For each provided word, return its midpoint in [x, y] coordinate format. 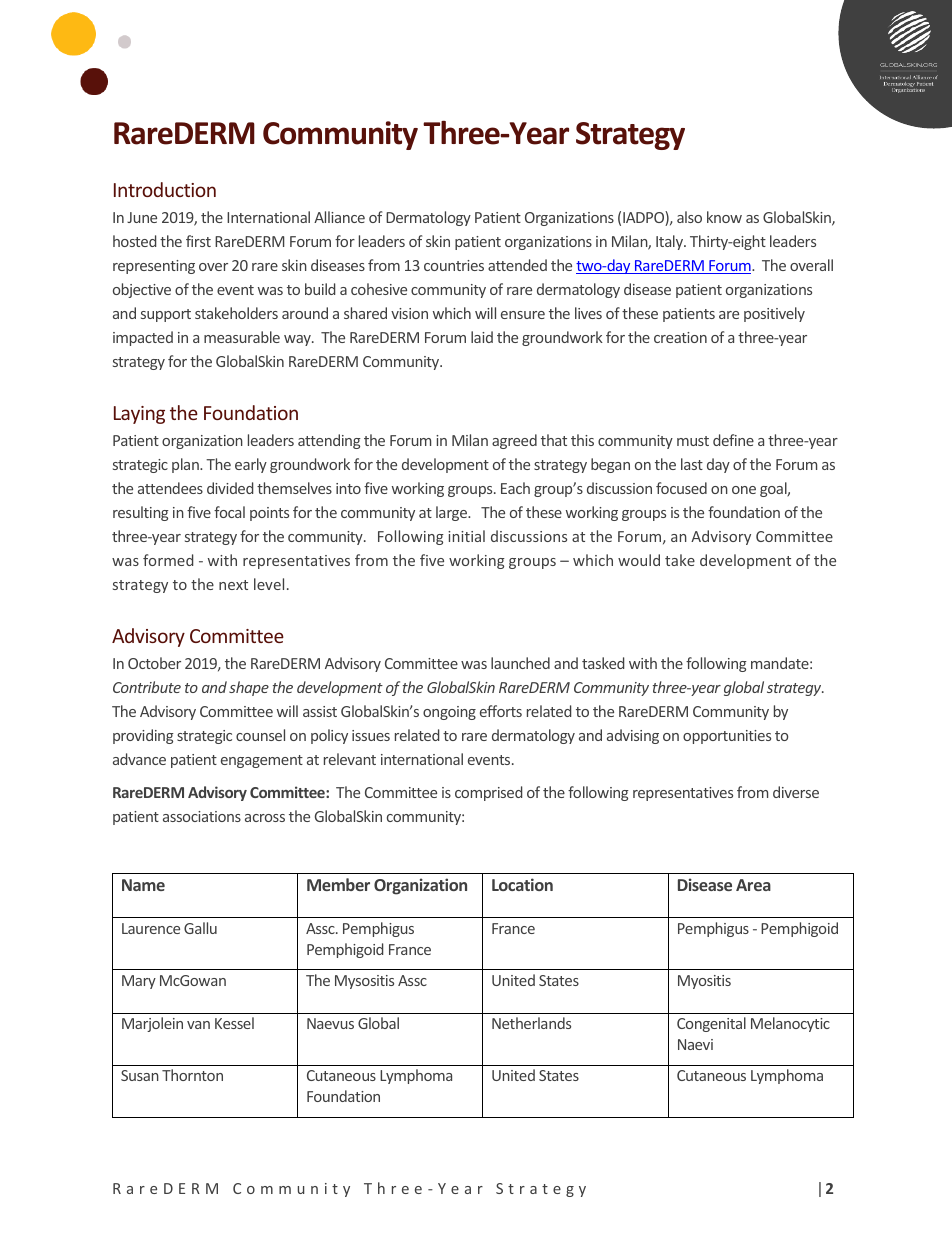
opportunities [727, 737]
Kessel [234, 1023]
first [198, 241]
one [744, 490]
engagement [262, 761]
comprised [488, 793]
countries [454, 265]
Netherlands [531, 1023]
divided [230, 488]
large [453, 513]
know [724, 217]
